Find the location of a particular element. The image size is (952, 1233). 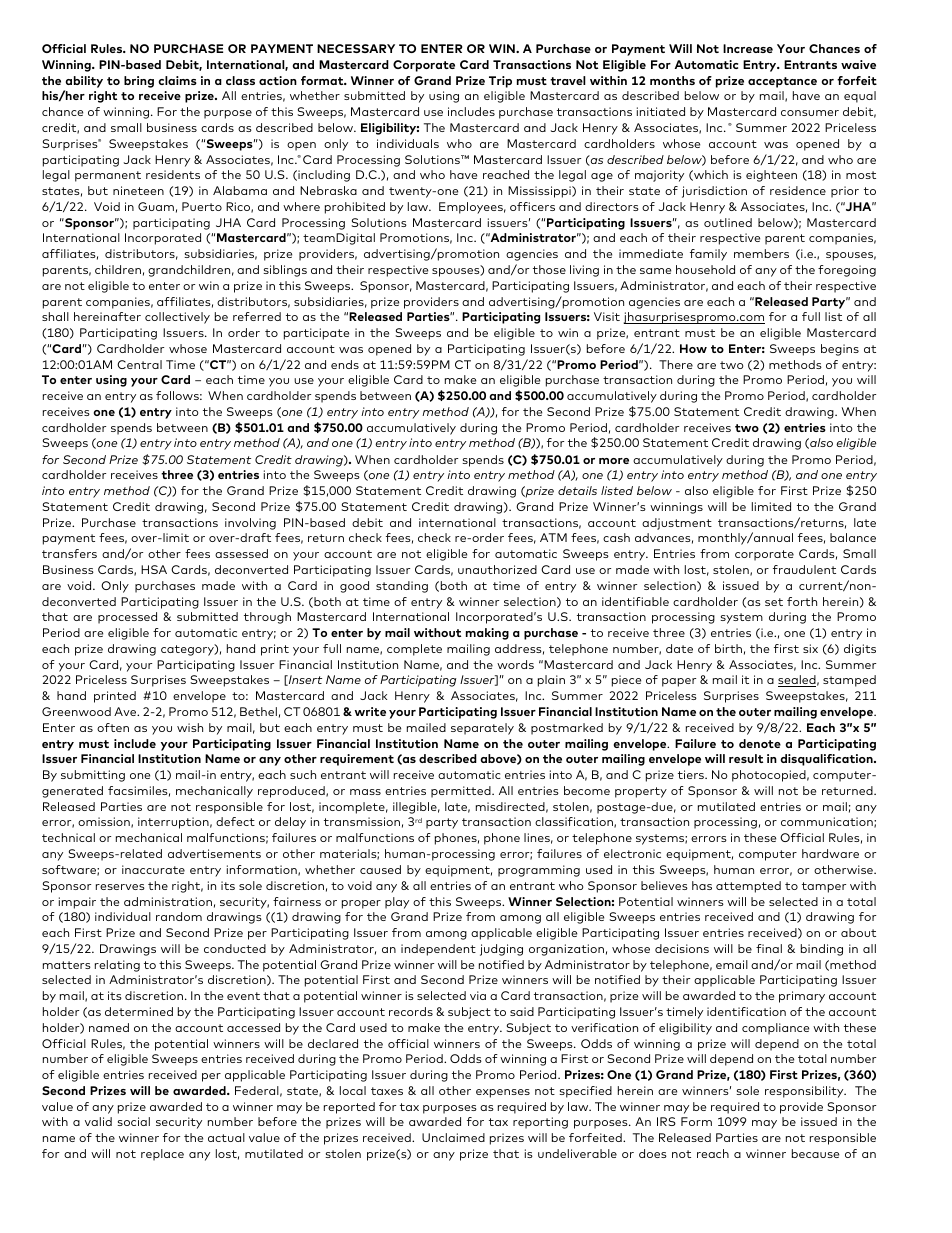

Trip is located at coordinates (500, 82).
